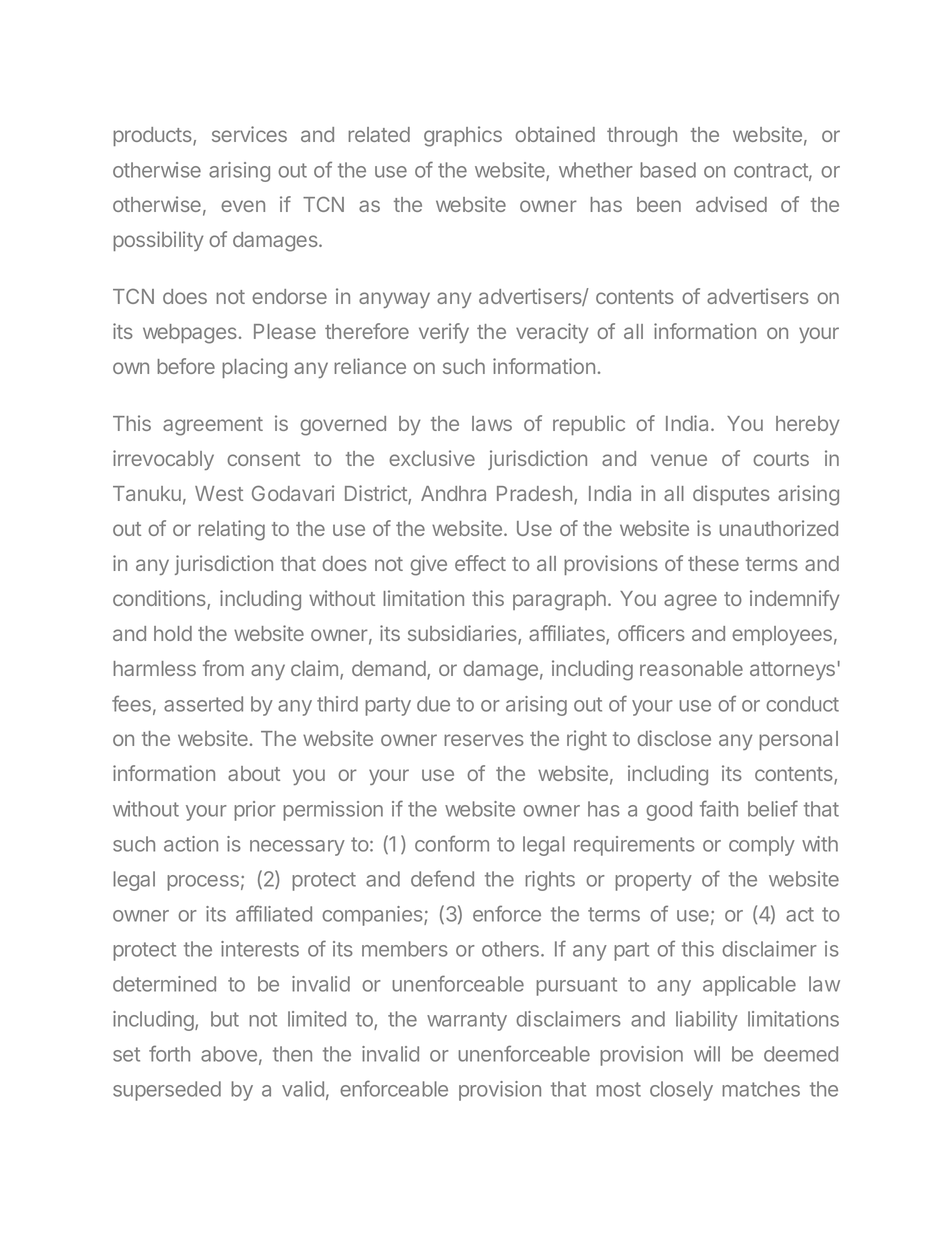 The height and width of the image is (1233, 952). What do you see at coordinates (249, 134) in the image?
I see `services` at bounding box center [249, 134].
